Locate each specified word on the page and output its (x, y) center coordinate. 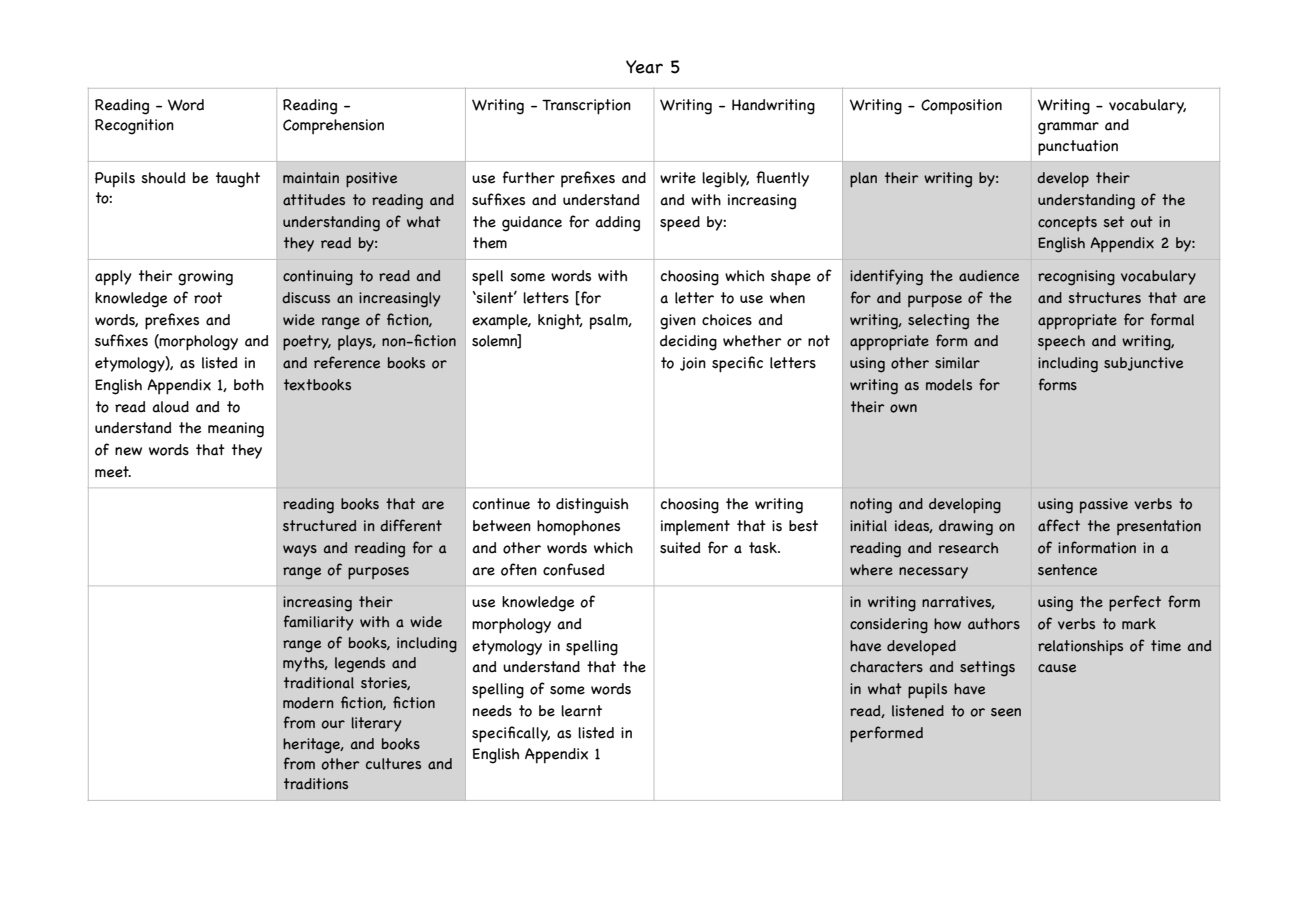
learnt (581, 711)
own (903, 408)
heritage (313, 746)
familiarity (318, 623)
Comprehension (333, 127)
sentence (1067, 570)
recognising (1076, 278)
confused (574, 569)
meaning (236, 430)
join (693, 364)
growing (205, 278)
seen (1006, 712)
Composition (961, 107)
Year (644, 67)
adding (617, 224)
